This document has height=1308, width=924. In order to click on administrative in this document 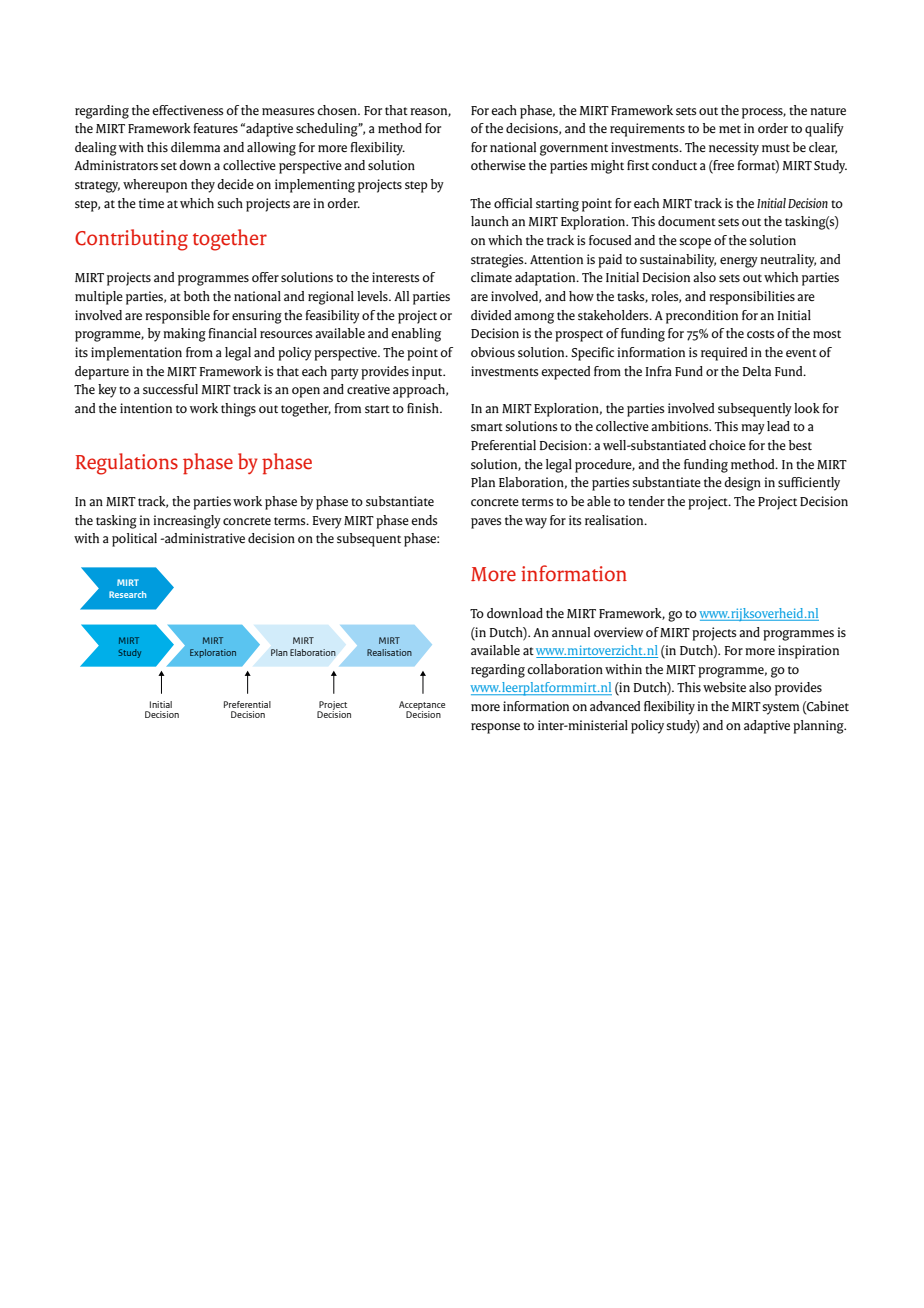, I will do `click(204, 538)`.
